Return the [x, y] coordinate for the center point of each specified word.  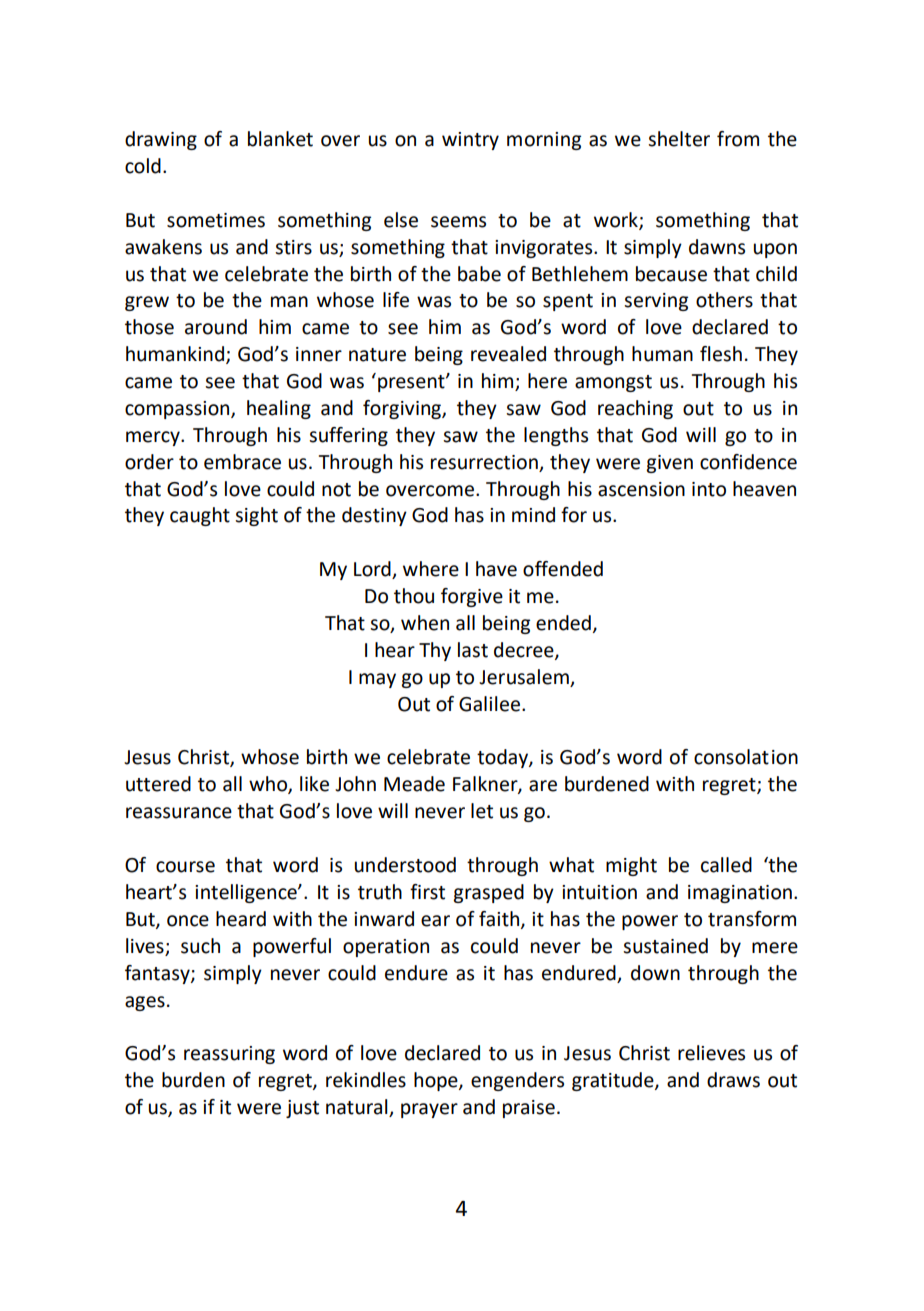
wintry [470, 141]
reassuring [229, 1055]
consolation [746, 757]
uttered [158, 784]
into [709, 489]
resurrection [484, 462]
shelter [679, 139]
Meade [414, 784]
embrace [242, 462]
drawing [161, 140]
